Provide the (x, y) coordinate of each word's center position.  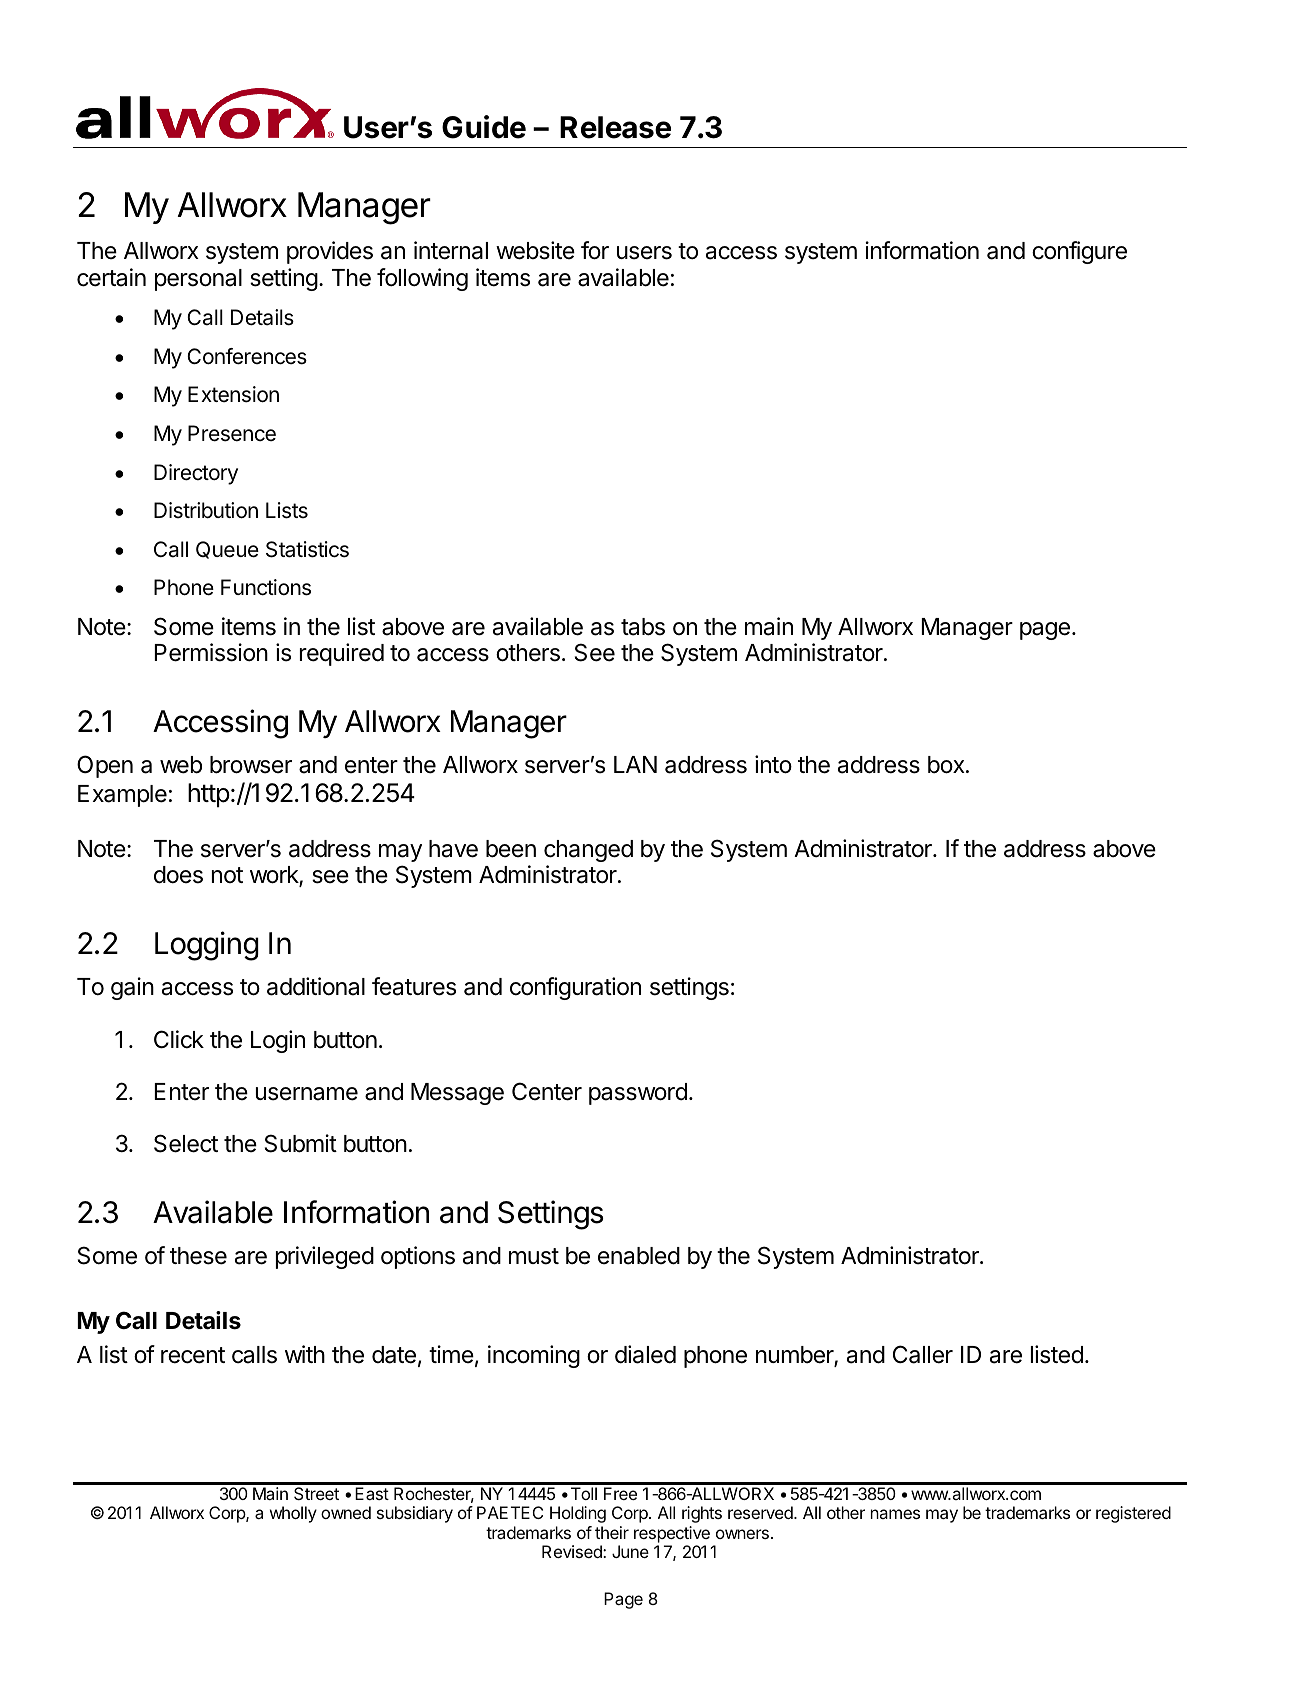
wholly (293, 1514)
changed (588, 851)
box (947, 765)
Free (620, 1493)
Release (615, 127)
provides (330, 252)
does (178, 875)
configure (1079, 252)
